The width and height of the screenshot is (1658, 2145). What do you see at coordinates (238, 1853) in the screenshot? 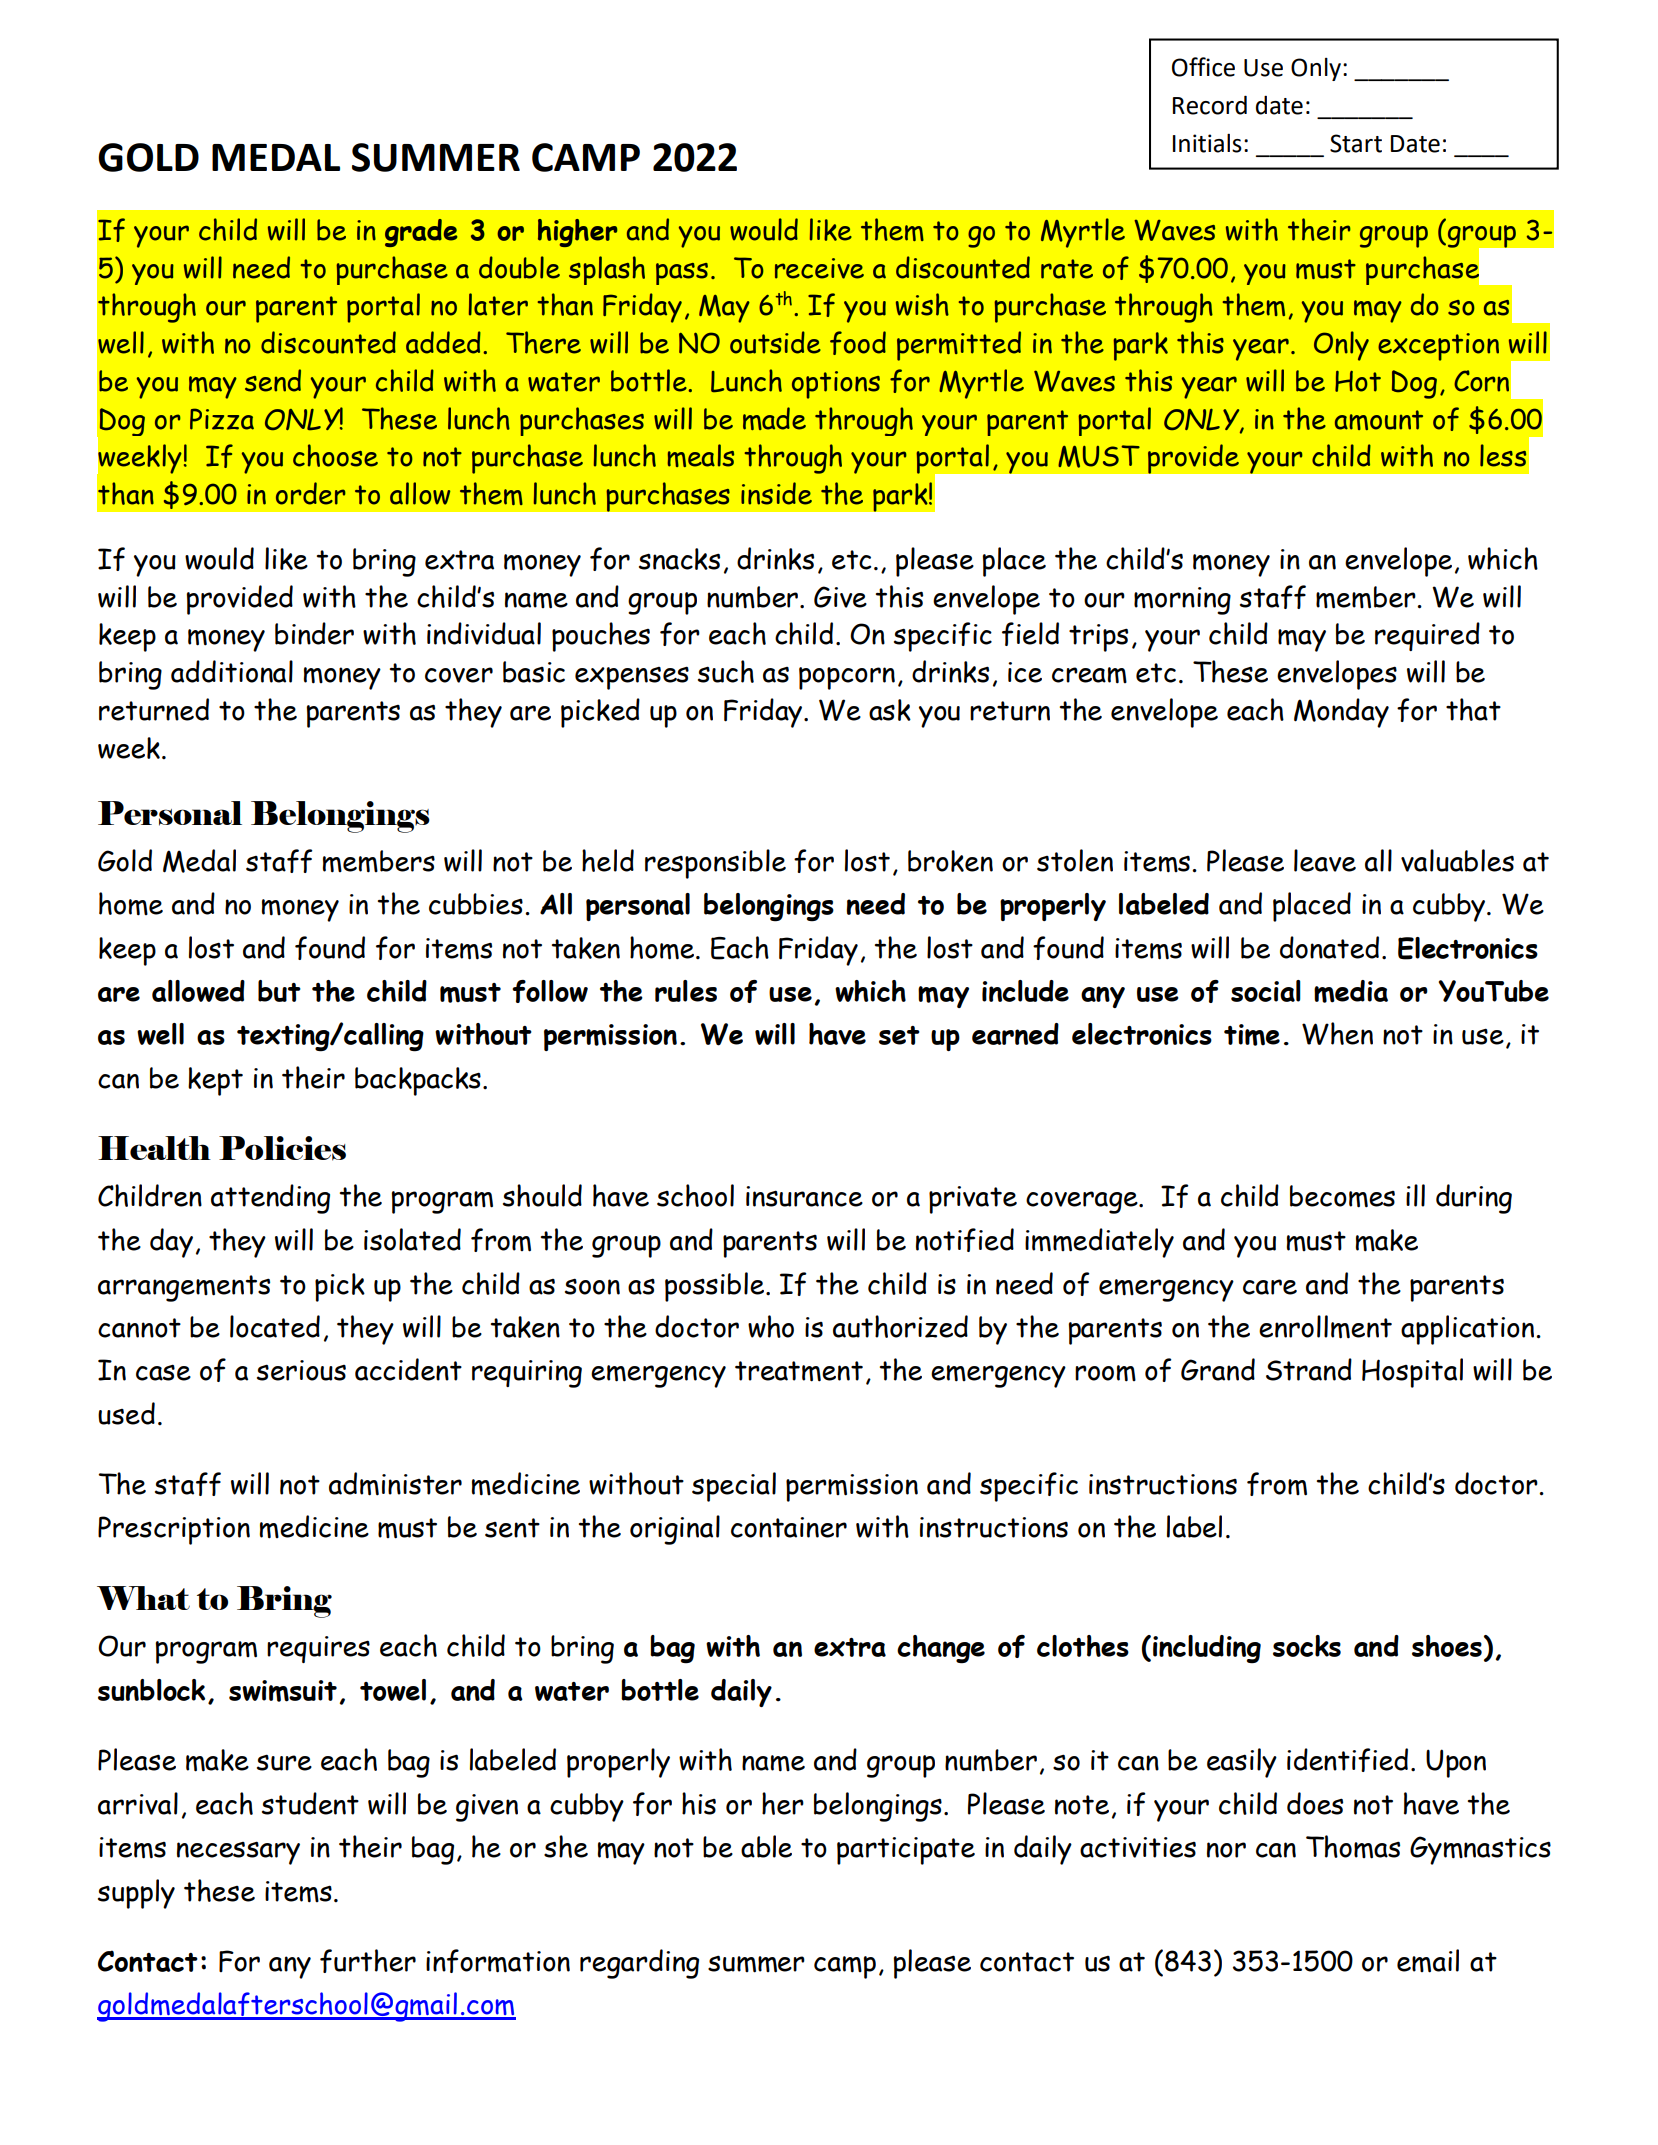
I see `necessary` at bounding box center [238, 1853].
